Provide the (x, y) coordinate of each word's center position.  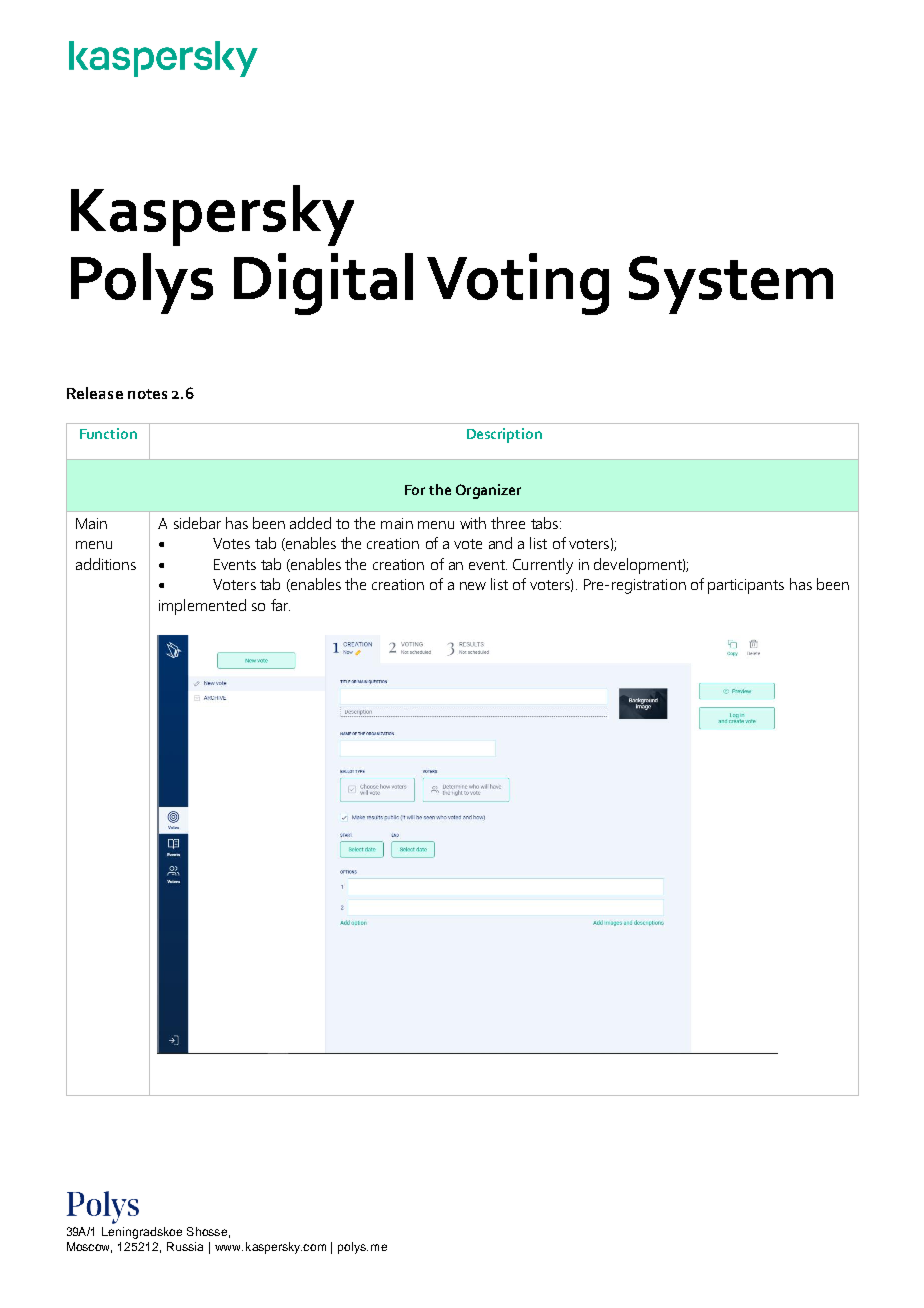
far (280, 605)
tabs (544, 523)
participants (746, 586)
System (731, 285)
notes (147, 394)
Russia (185, 1246)
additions (106, 564)
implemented (202, 607)
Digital (323, 284)
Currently (543, 566)
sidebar (197, 523)
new (473, 586)
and (500, 543)
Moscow (89, 1247)
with (473, 523)
